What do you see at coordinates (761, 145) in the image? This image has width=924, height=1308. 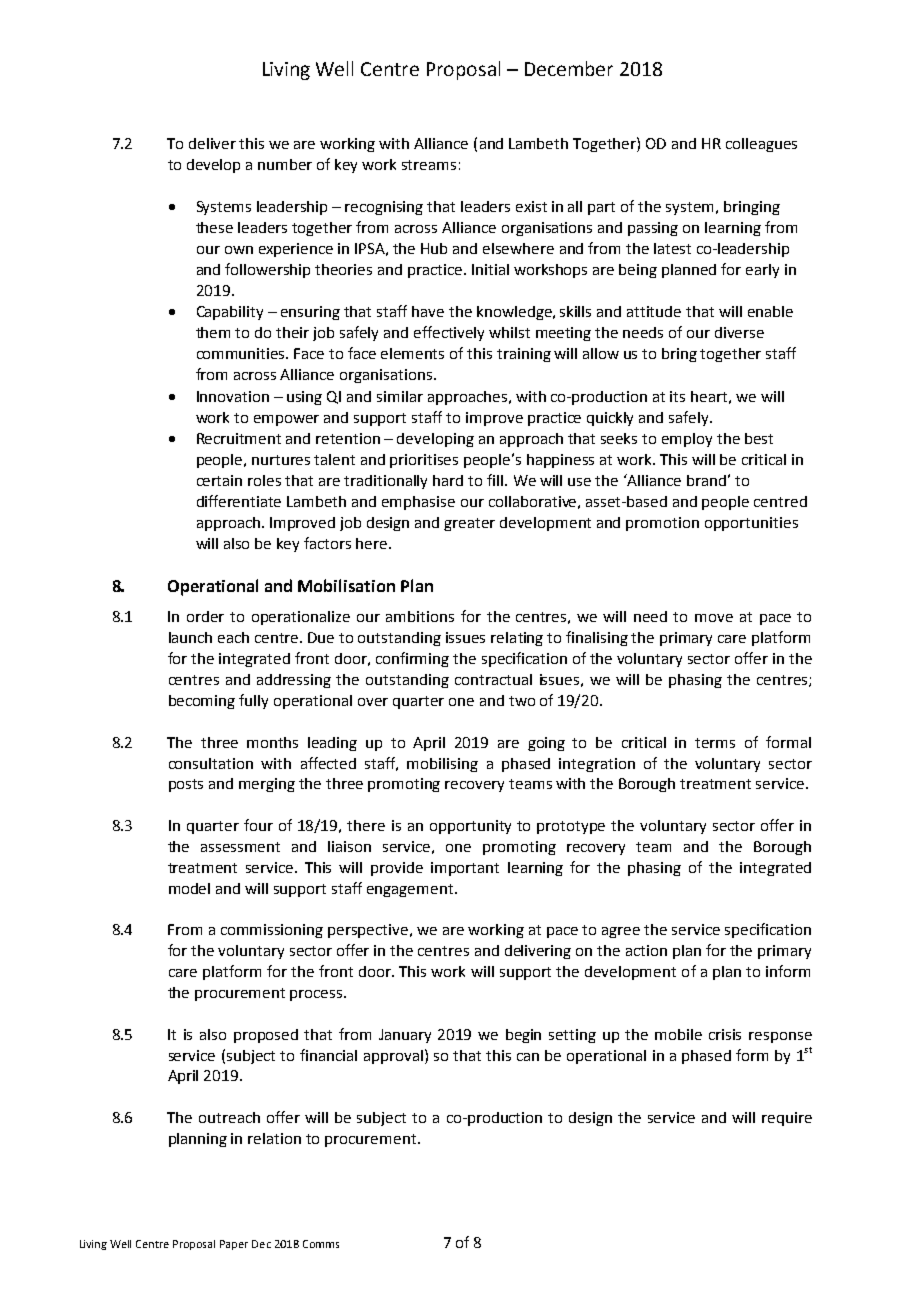 I see `colleagues` at bounding box center [761, 145].
